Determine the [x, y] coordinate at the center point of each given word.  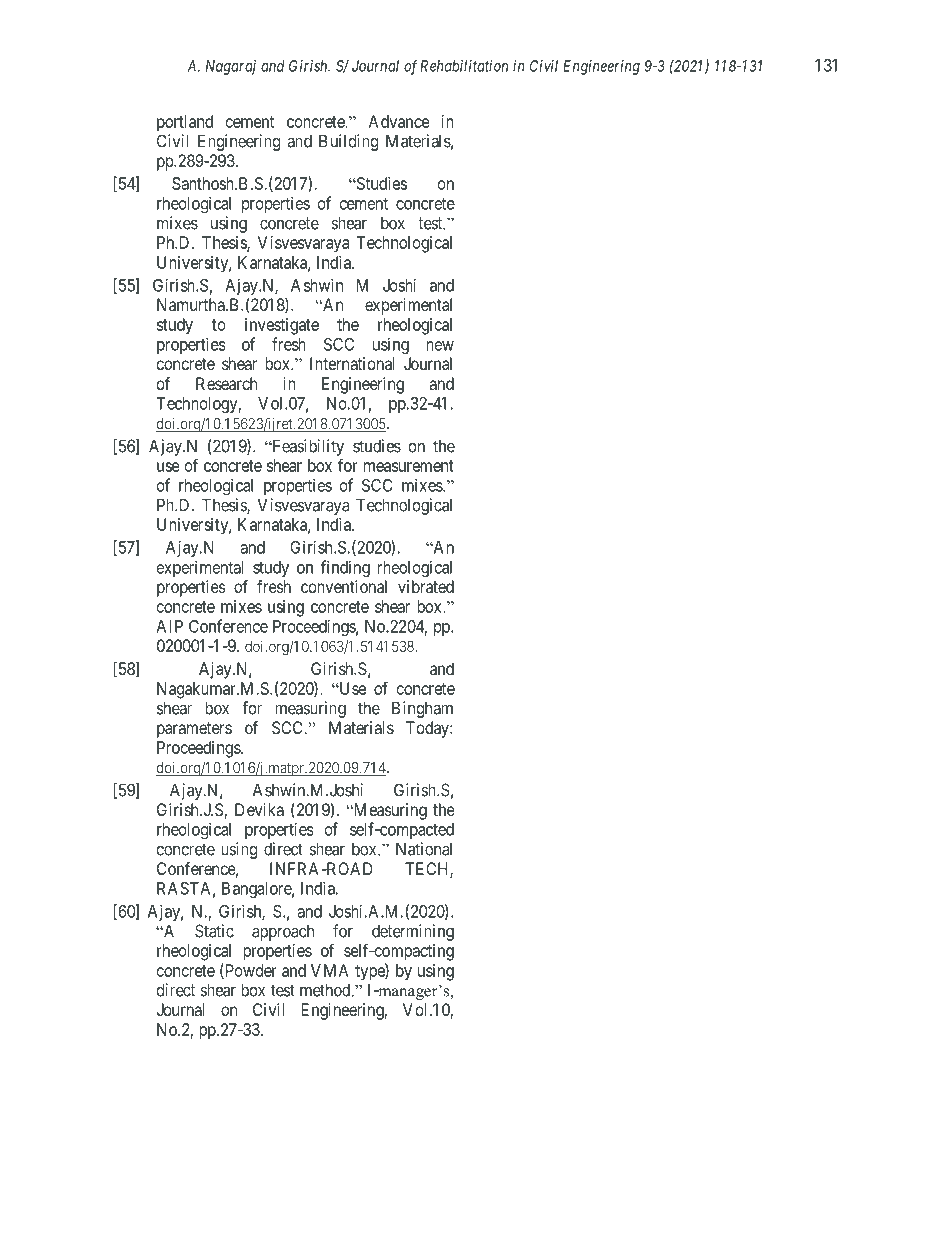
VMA [330, 970]
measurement [409, 466]
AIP [169, 626]
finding [345, 568]
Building [348, 142]
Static [214, 931]
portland [185, 123]
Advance [399, 121]
